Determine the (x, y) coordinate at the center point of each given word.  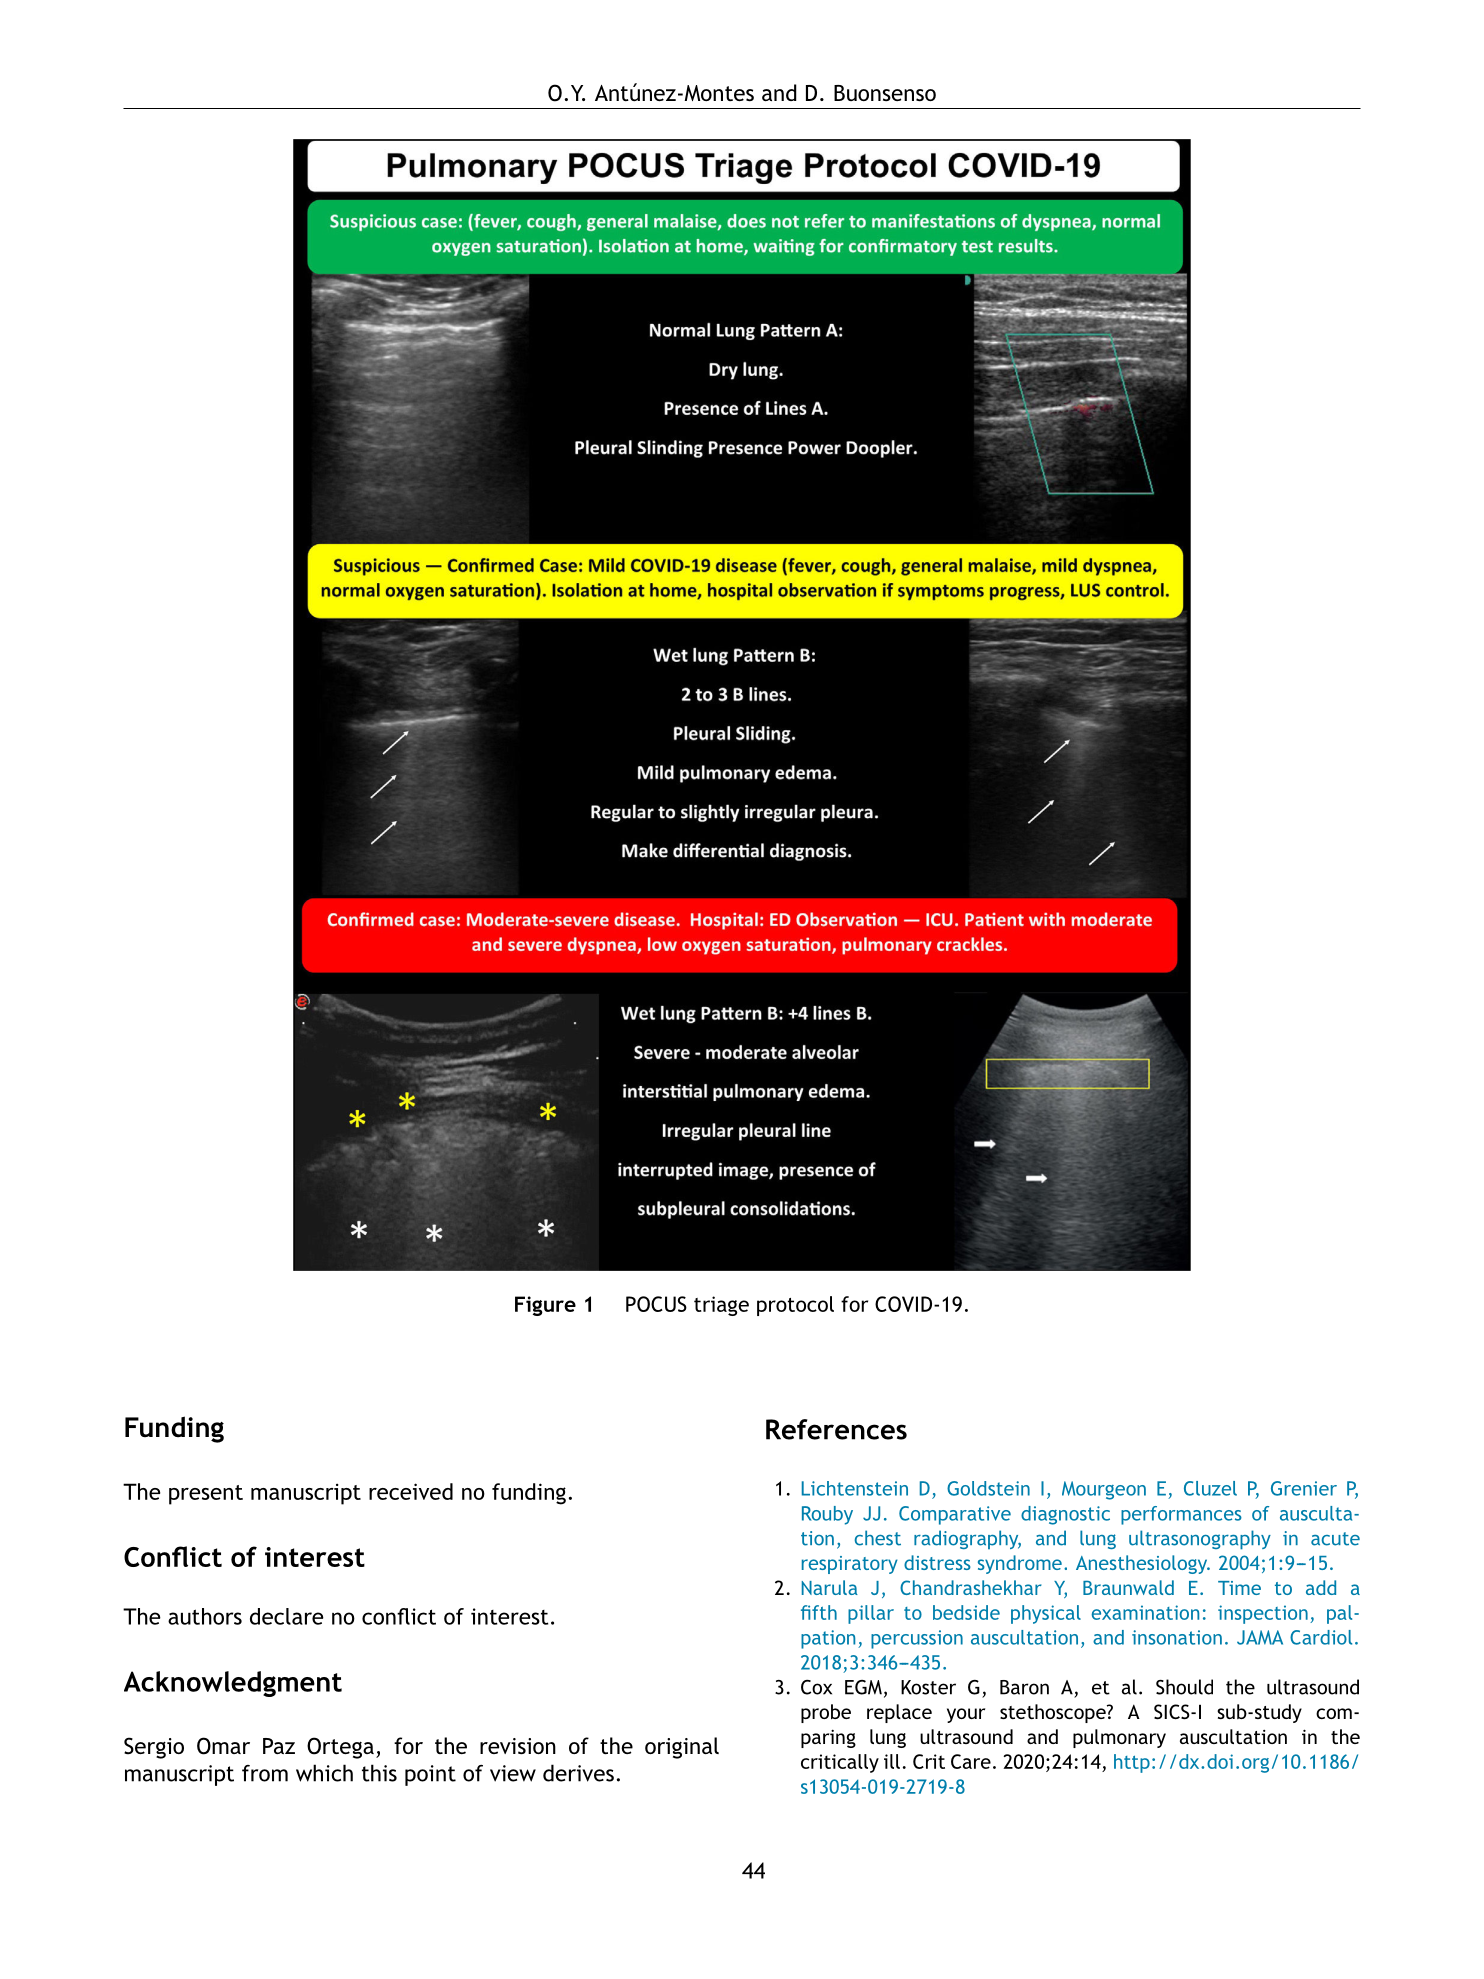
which (324, 1773)
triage (721, 1306)
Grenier (1304, 1488)
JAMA (1260, 1637)
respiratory (850, 1565)
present (206, 1495)
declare (287, 1616)
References (836, 1429)
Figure (545, 1306)
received (411, 1491)
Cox (816, 1687)
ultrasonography (1200, 1540)
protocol (795, 1306)
